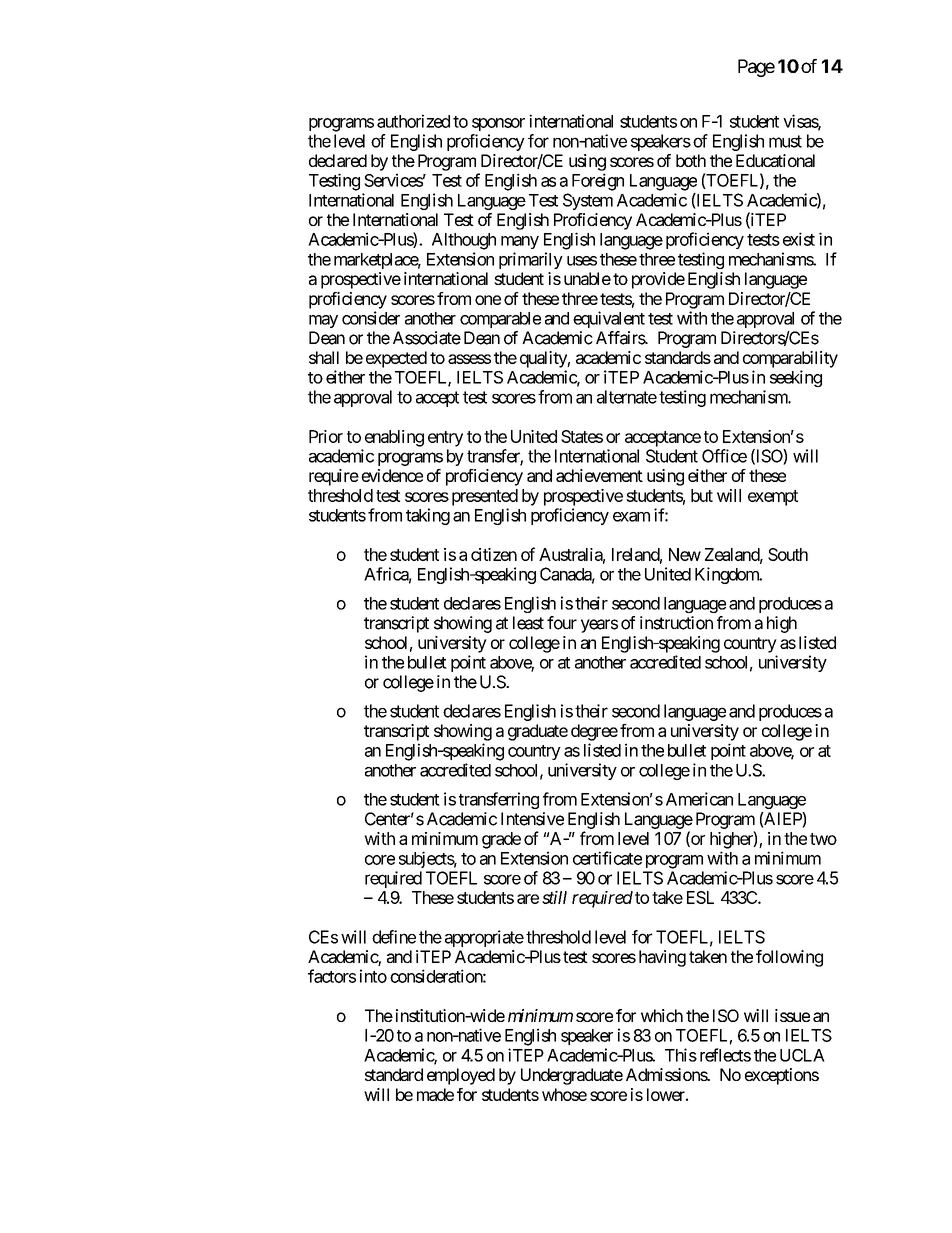  Describe the element at coordinates (699, 799) in the screenshot. I see `American` at that location.
